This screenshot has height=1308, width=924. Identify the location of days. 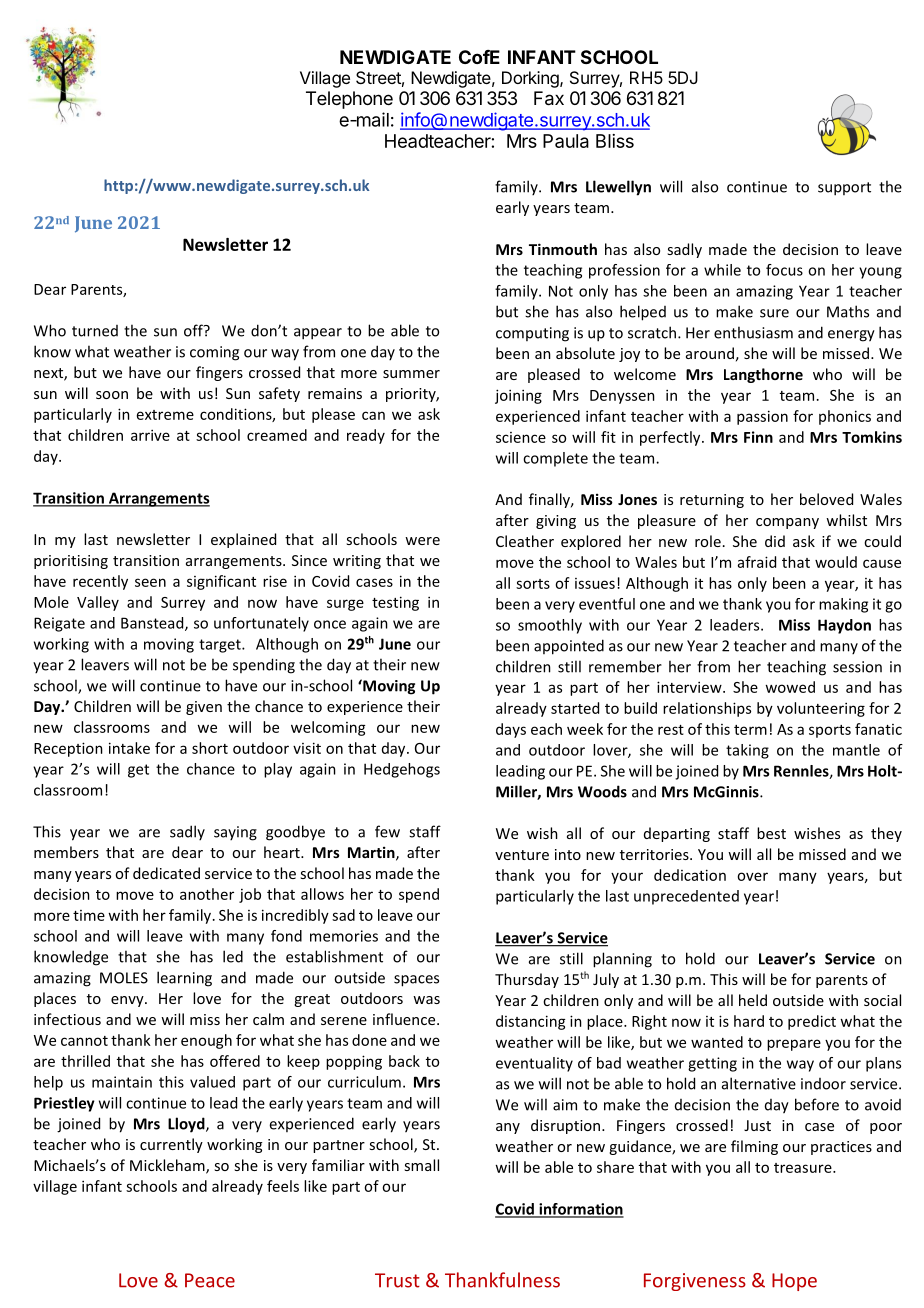
(511, 730).
